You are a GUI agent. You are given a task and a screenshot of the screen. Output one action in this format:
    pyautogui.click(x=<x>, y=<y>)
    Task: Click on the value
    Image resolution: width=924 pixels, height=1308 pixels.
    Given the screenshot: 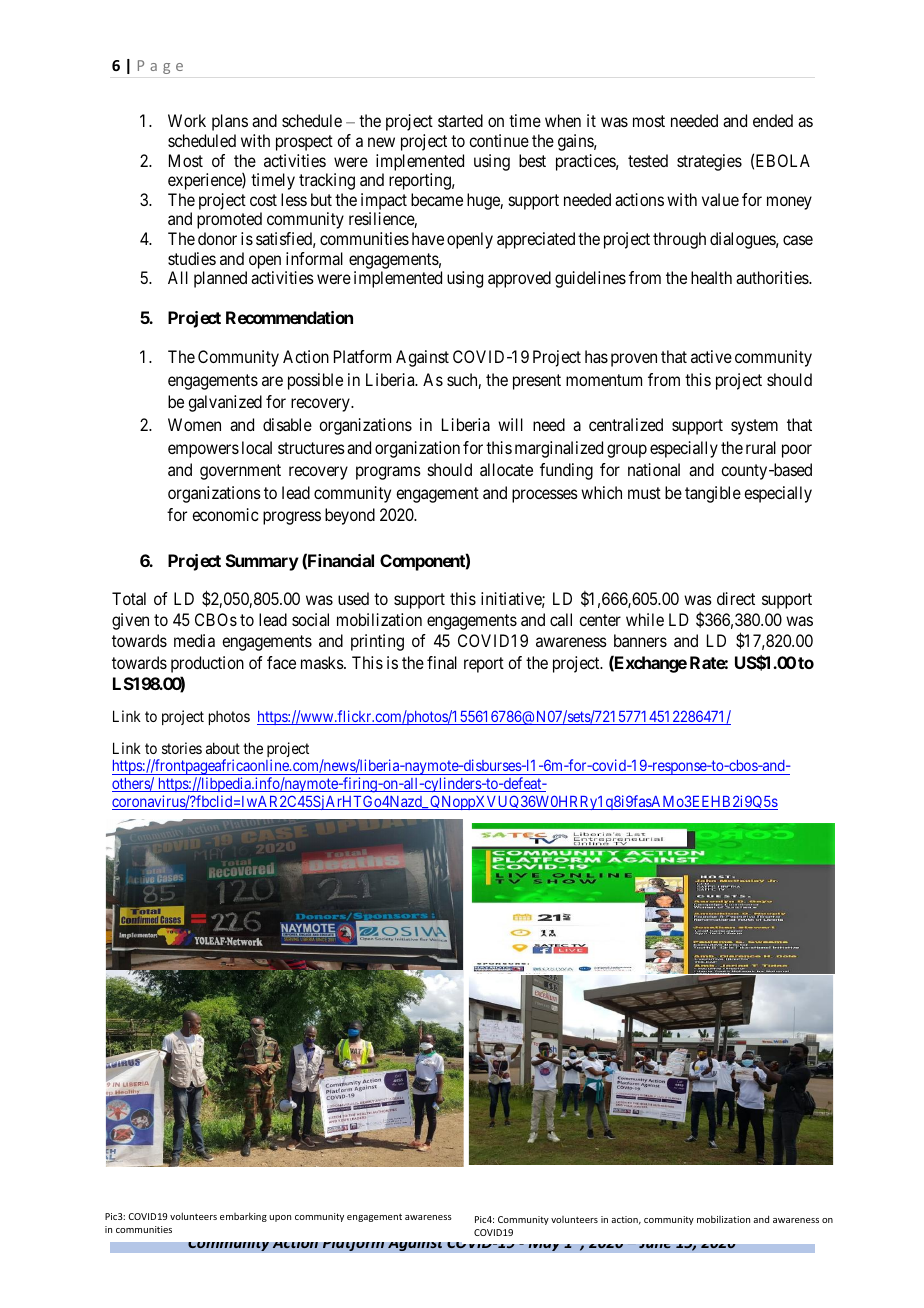 What is the action you would take?
    pyautogui.click(x=720, y=199)
